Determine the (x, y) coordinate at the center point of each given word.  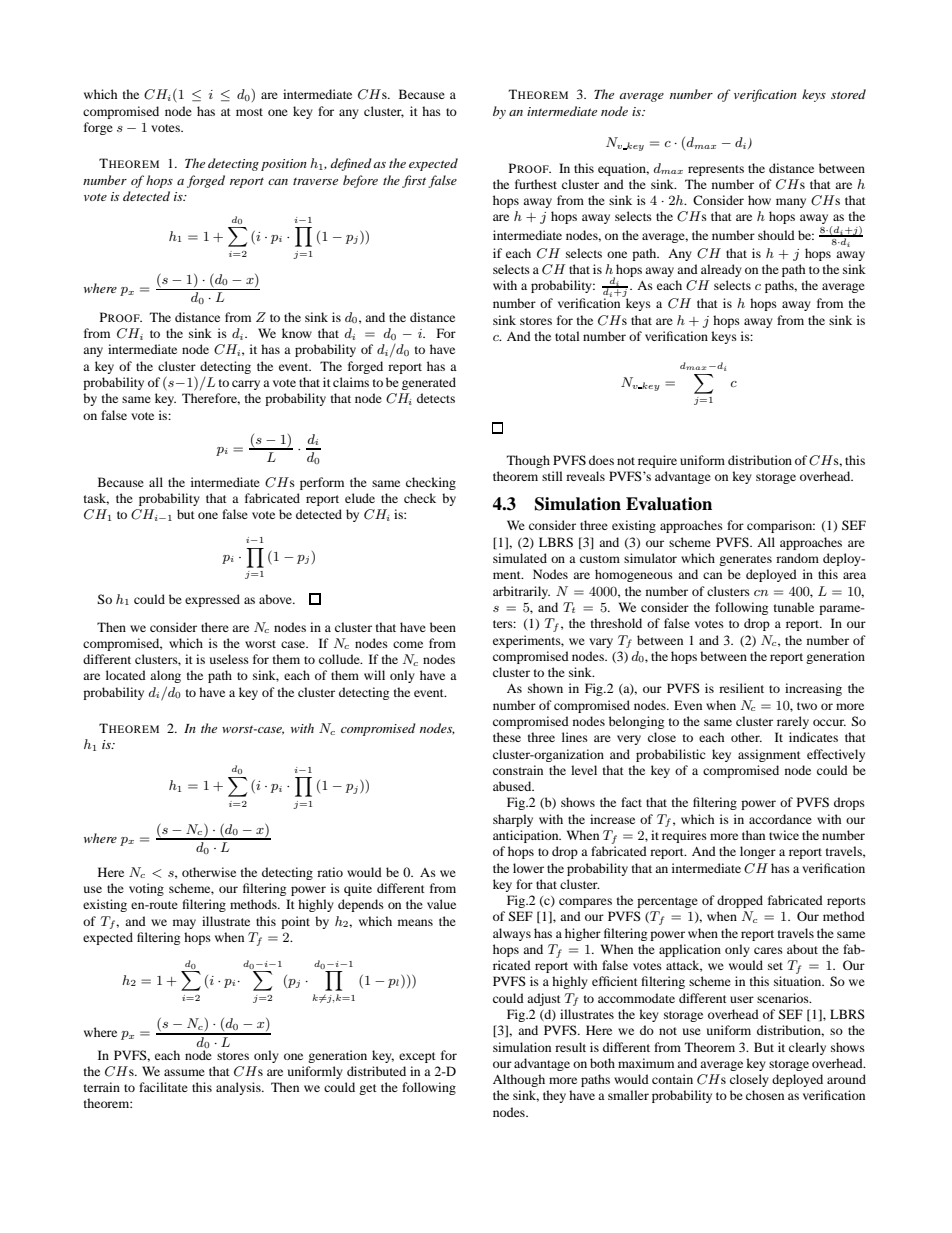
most (249, 112)
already (721, 270)
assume (184, 1072)
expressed (212, 600)
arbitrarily (521, 592)
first (414, 181)
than (753, 835)
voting (146, 889)
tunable (794, 607)
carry (246, 385)
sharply (513, 820)
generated (429, 383)
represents (716, 170)
